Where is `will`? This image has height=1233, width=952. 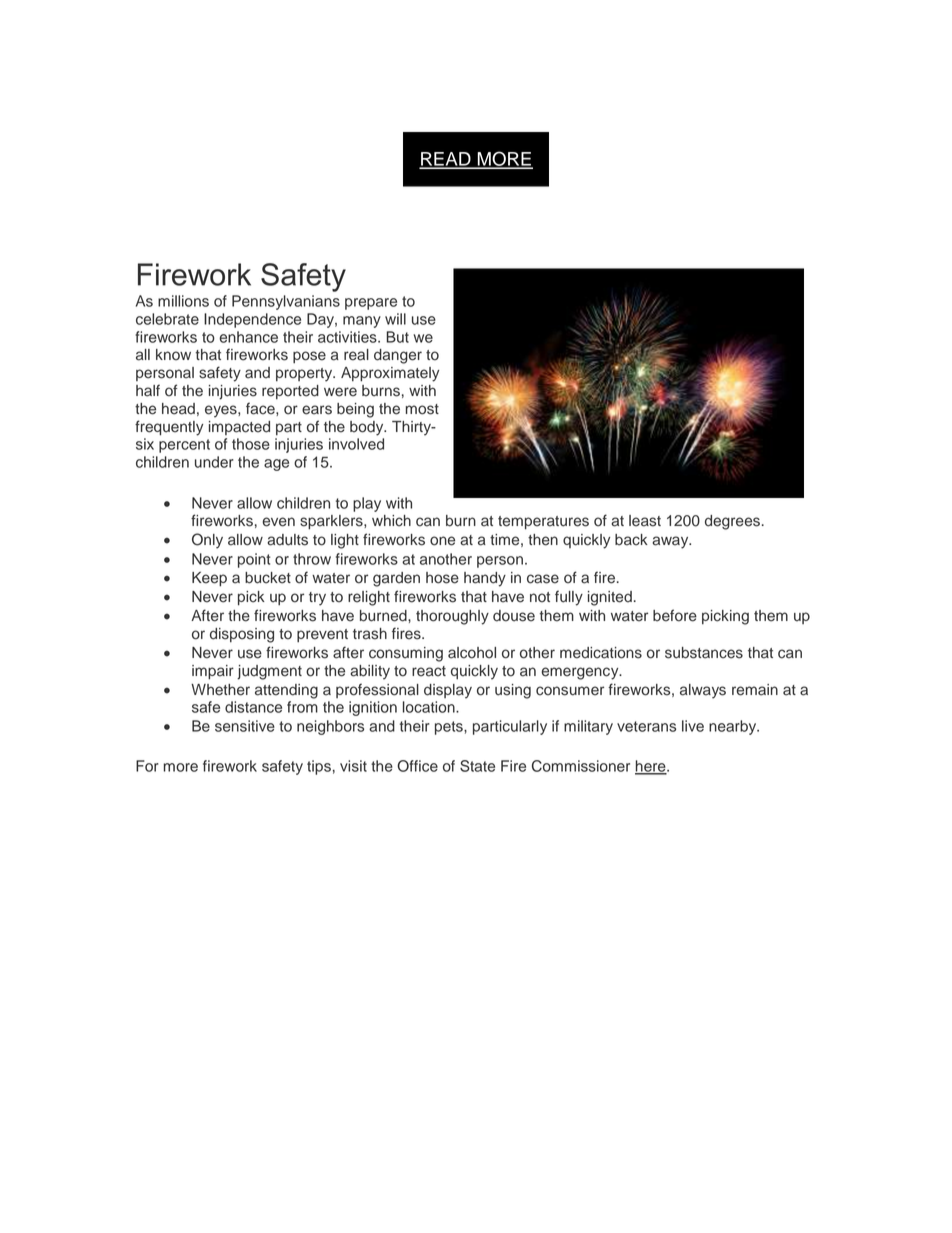 will is located at coordinates (395, 319).
